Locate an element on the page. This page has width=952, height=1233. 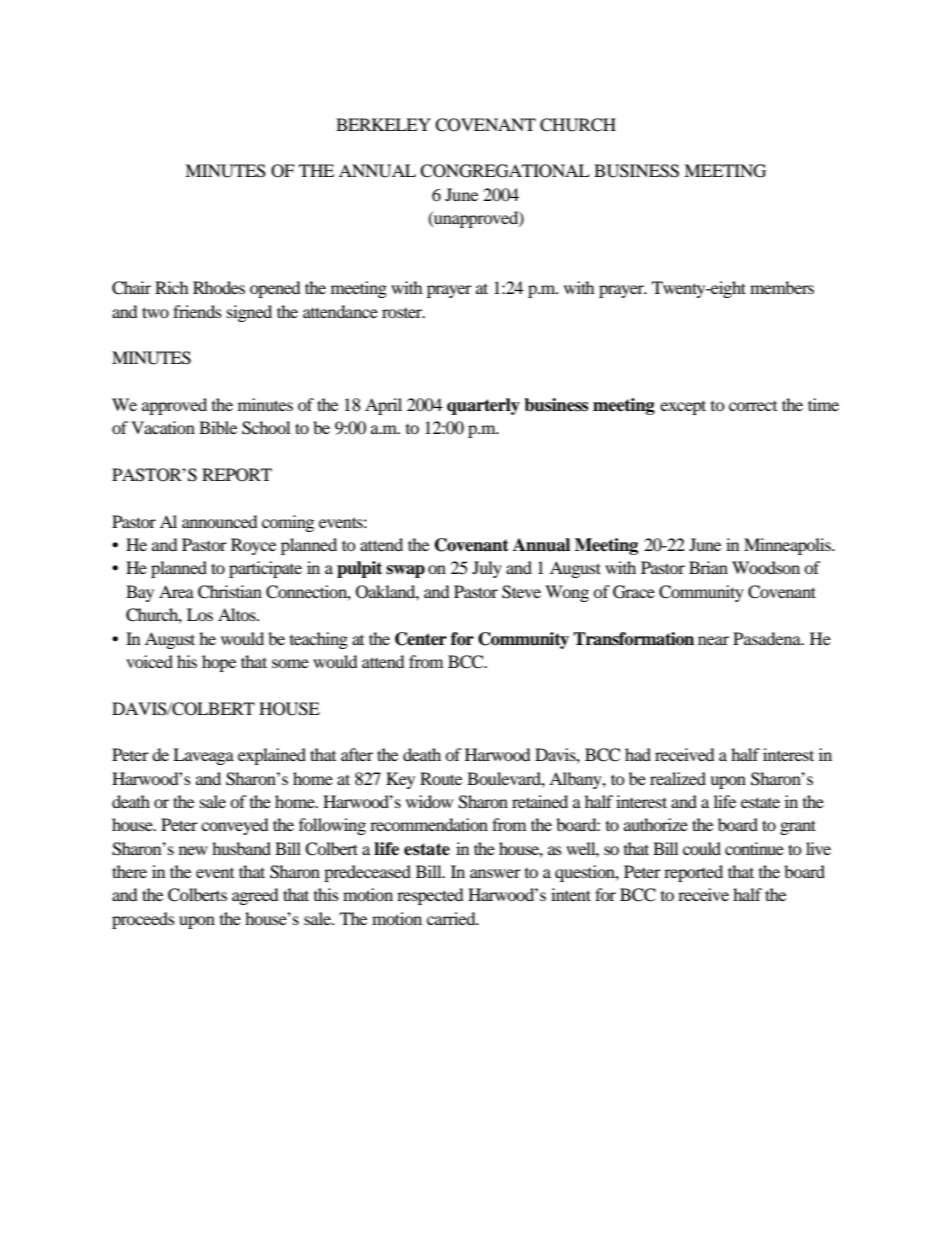
quarterly is located at coordinates (483, 406).
